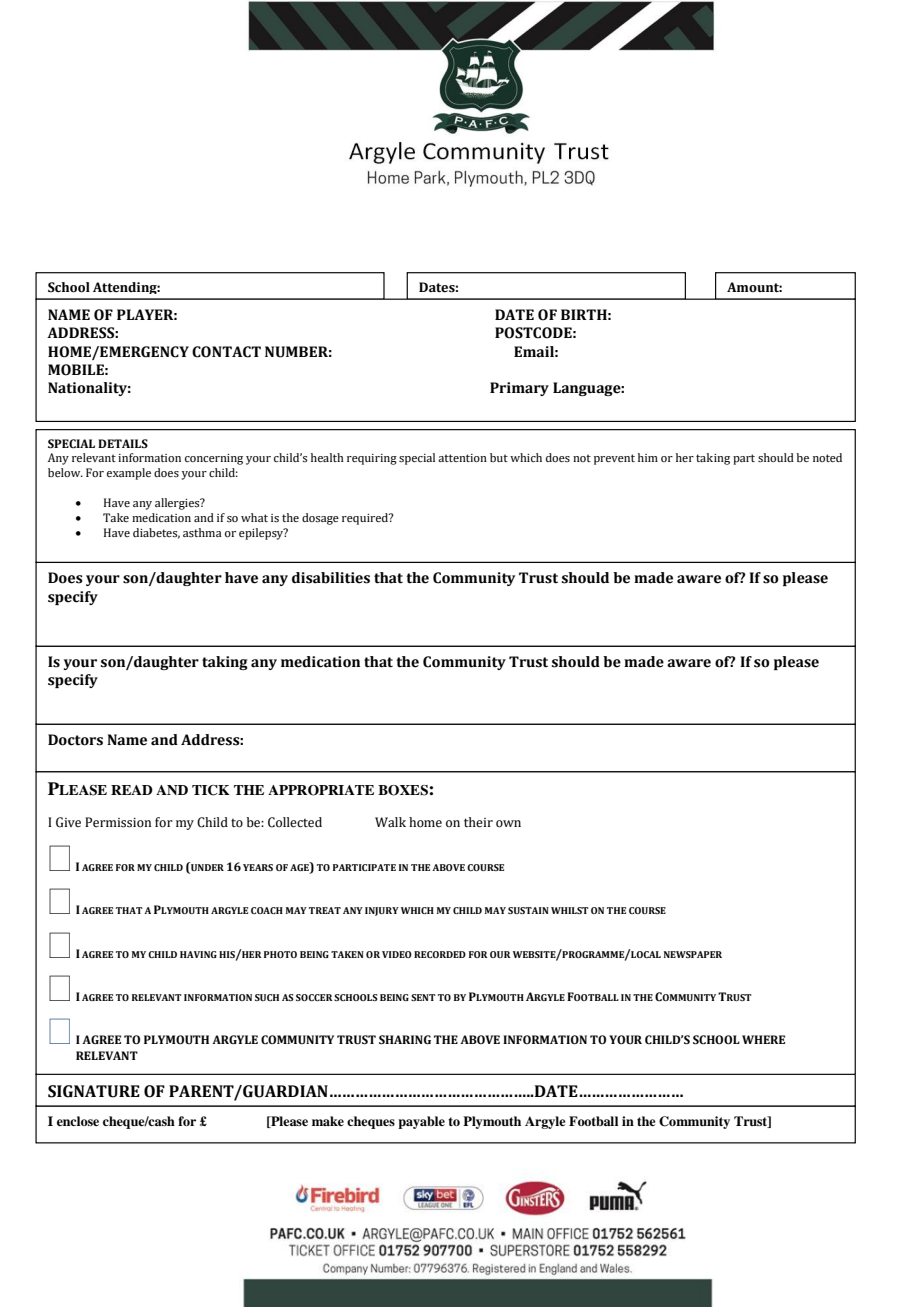 The height and width of the screenshot is (1307, 924). What do you see at coordinates (321, 790) in the screenshot?
I see `APPROPRIATE` at bounding box center [321, 790].
